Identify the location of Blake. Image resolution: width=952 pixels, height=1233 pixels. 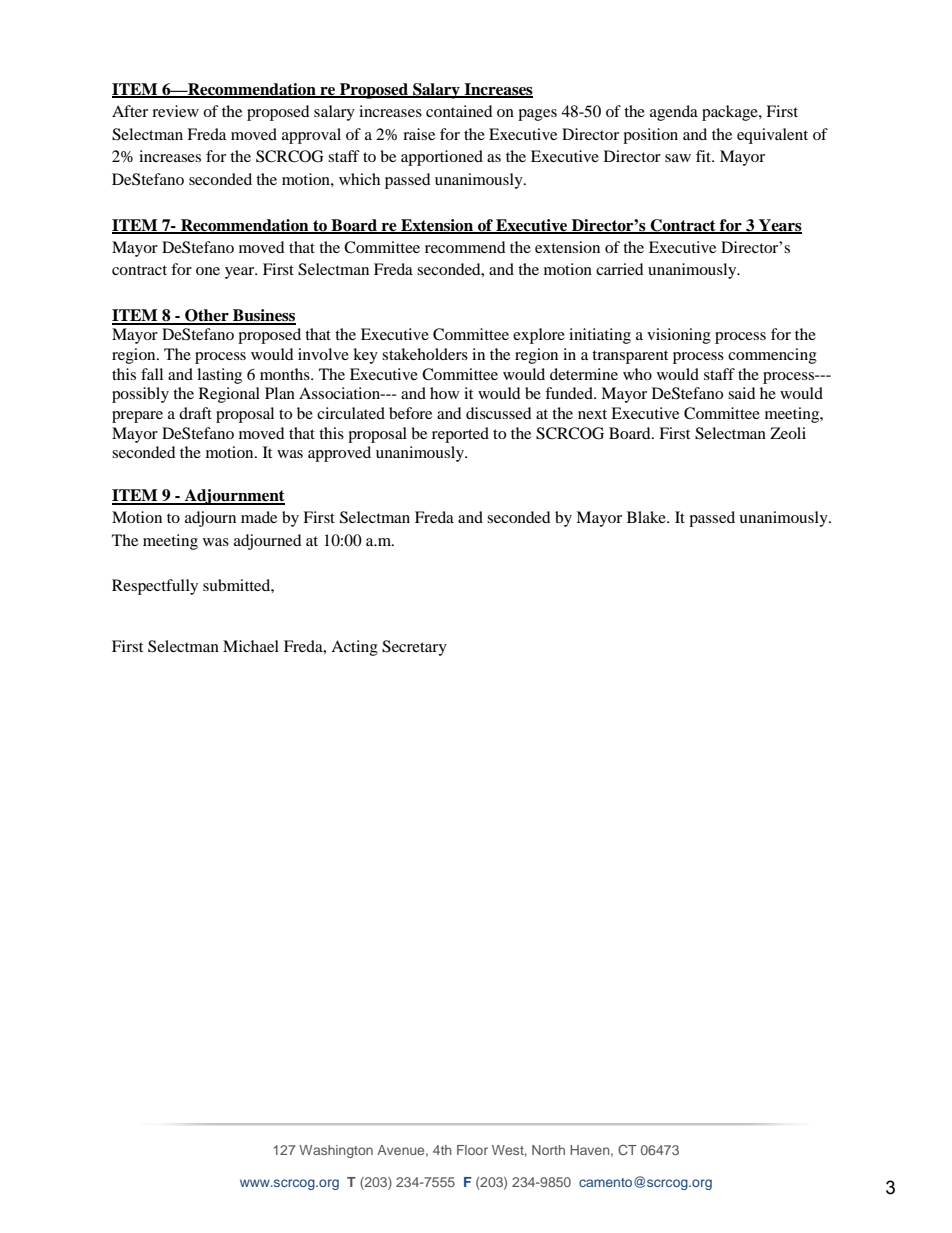
(647, 517).
